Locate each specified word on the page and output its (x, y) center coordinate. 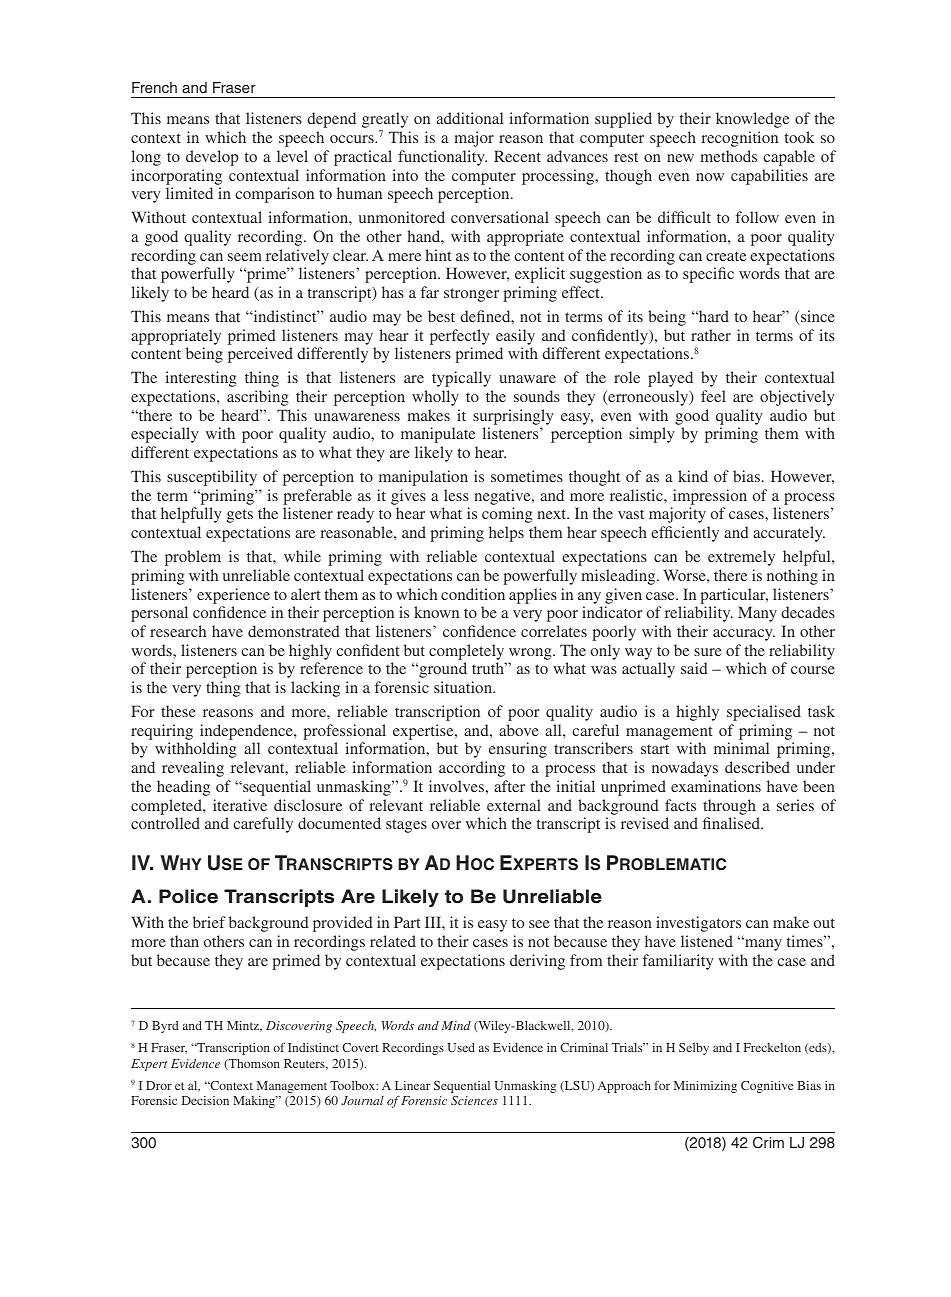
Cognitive (767, 1087)
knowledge (753, 120)
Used (461, 1047)
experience (233, 596)
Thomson (253, 1064)
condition (473, 594)
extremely (741, 558)
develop (212, 158)
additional (469, 118)
